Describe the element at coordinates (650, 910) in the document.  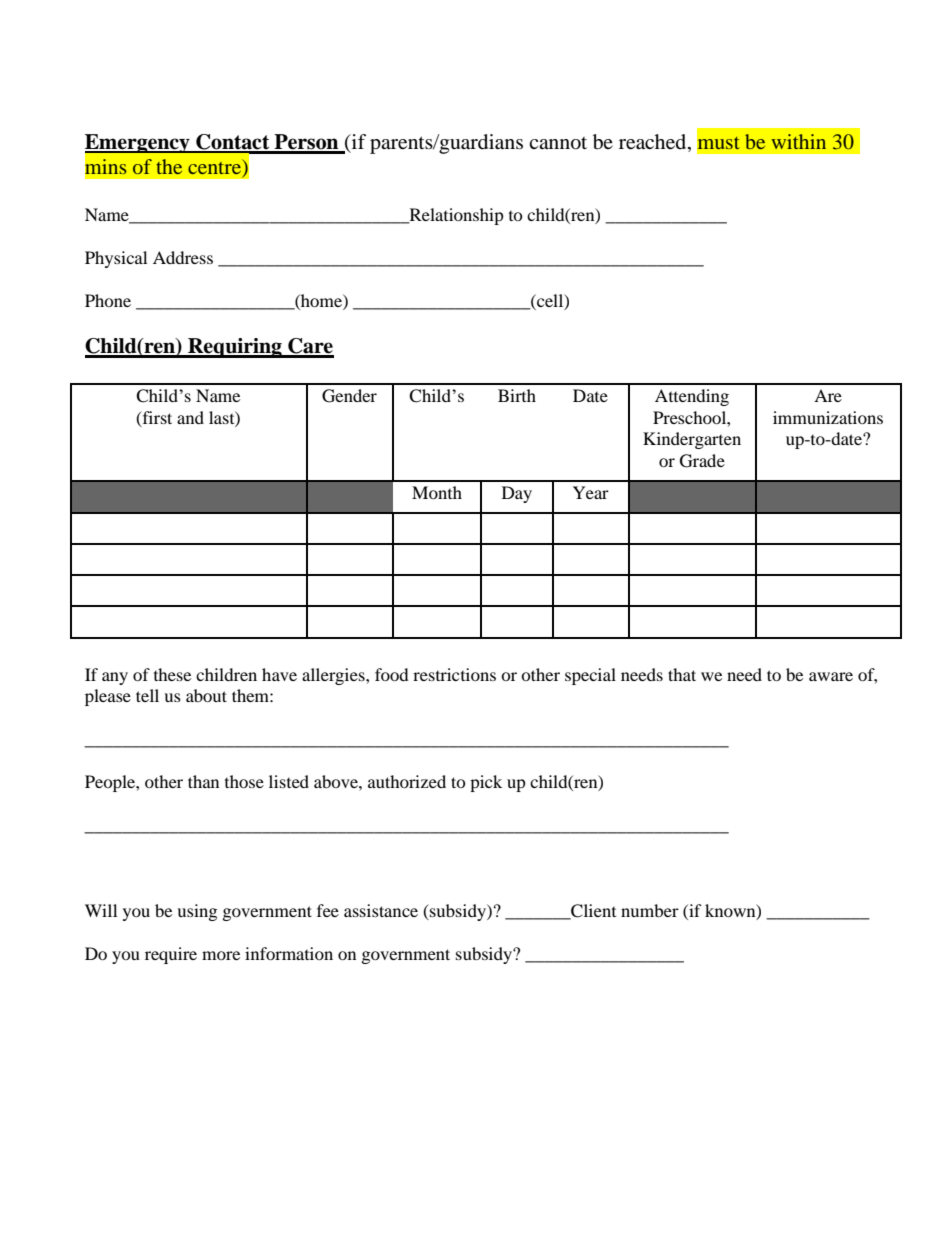
I see `number` at that location.
